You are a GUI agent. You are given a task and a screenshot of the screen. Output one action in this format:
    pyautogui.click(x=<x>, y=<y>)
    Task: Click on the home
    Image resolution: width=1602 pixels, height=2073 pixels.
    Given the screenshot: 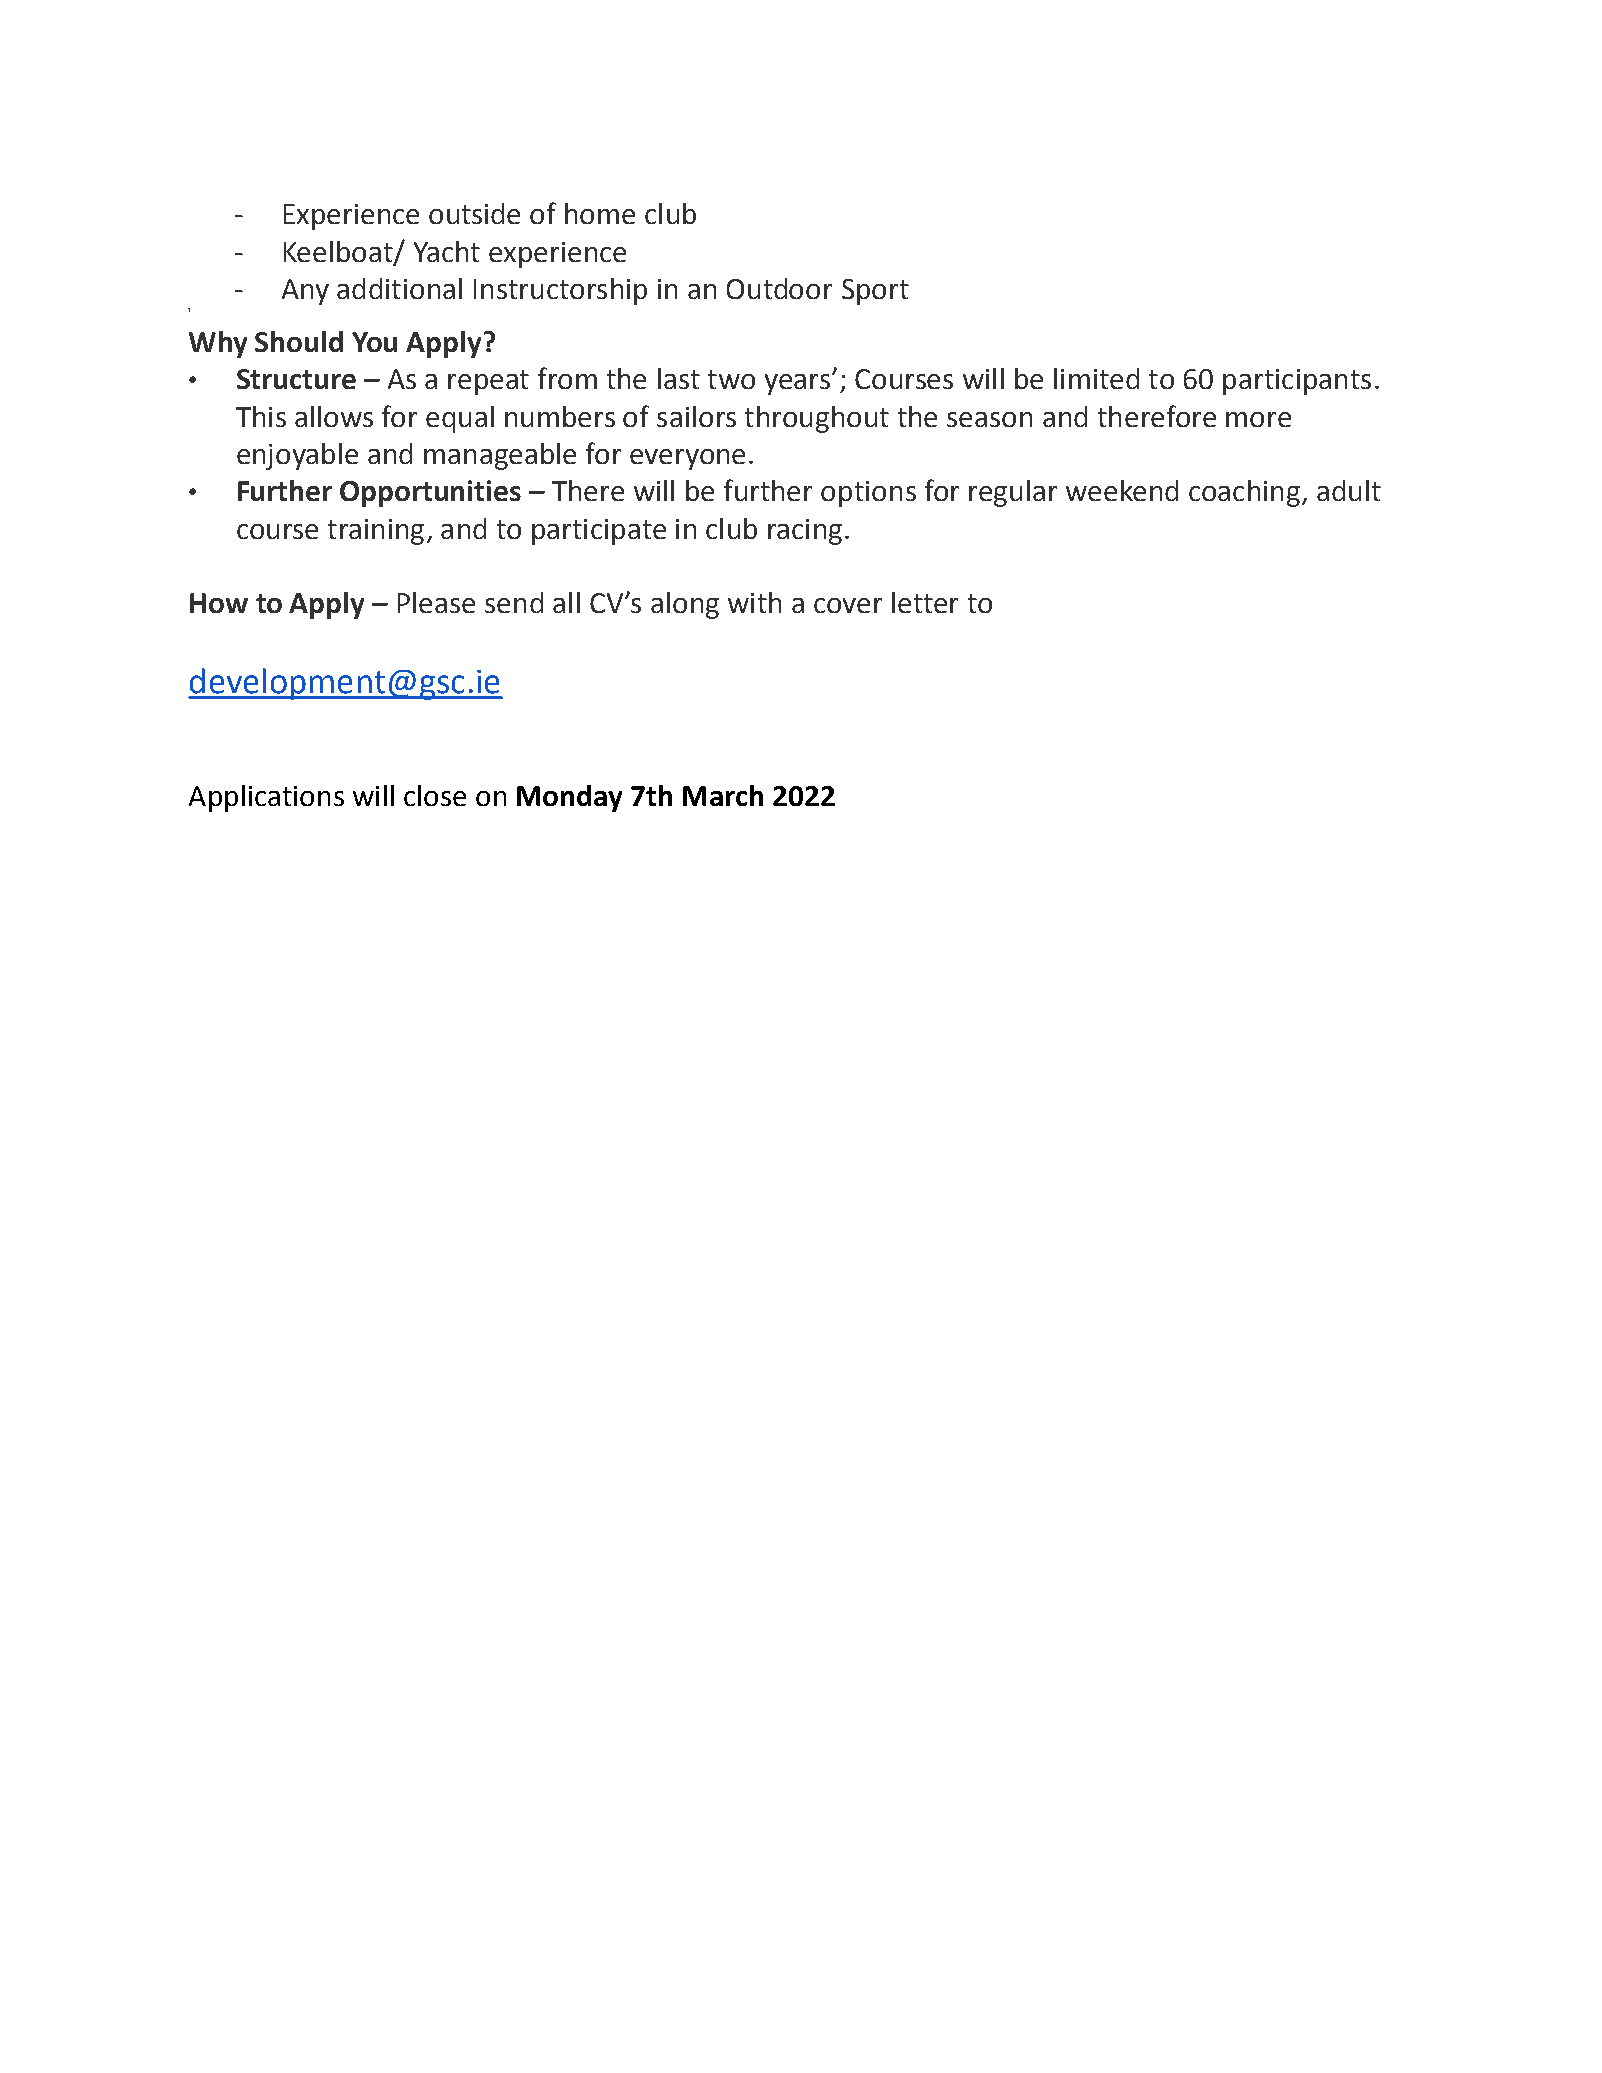 What is the action you would take?
    pyautogui.click(x=600, y=213)
